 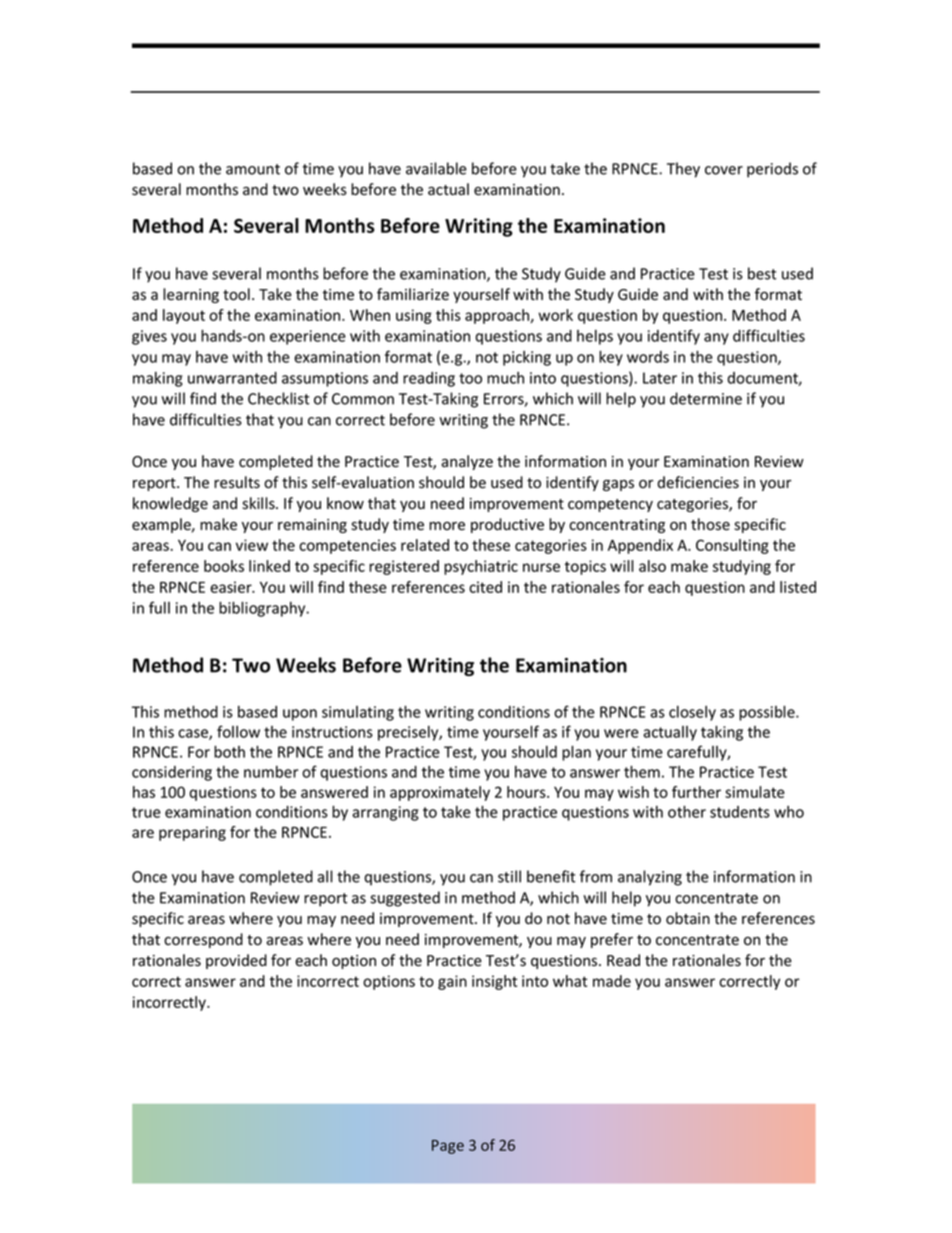 What do you see at coordinates (740, 812) in the image?
I see `students` at bounding box center [740, 812].
